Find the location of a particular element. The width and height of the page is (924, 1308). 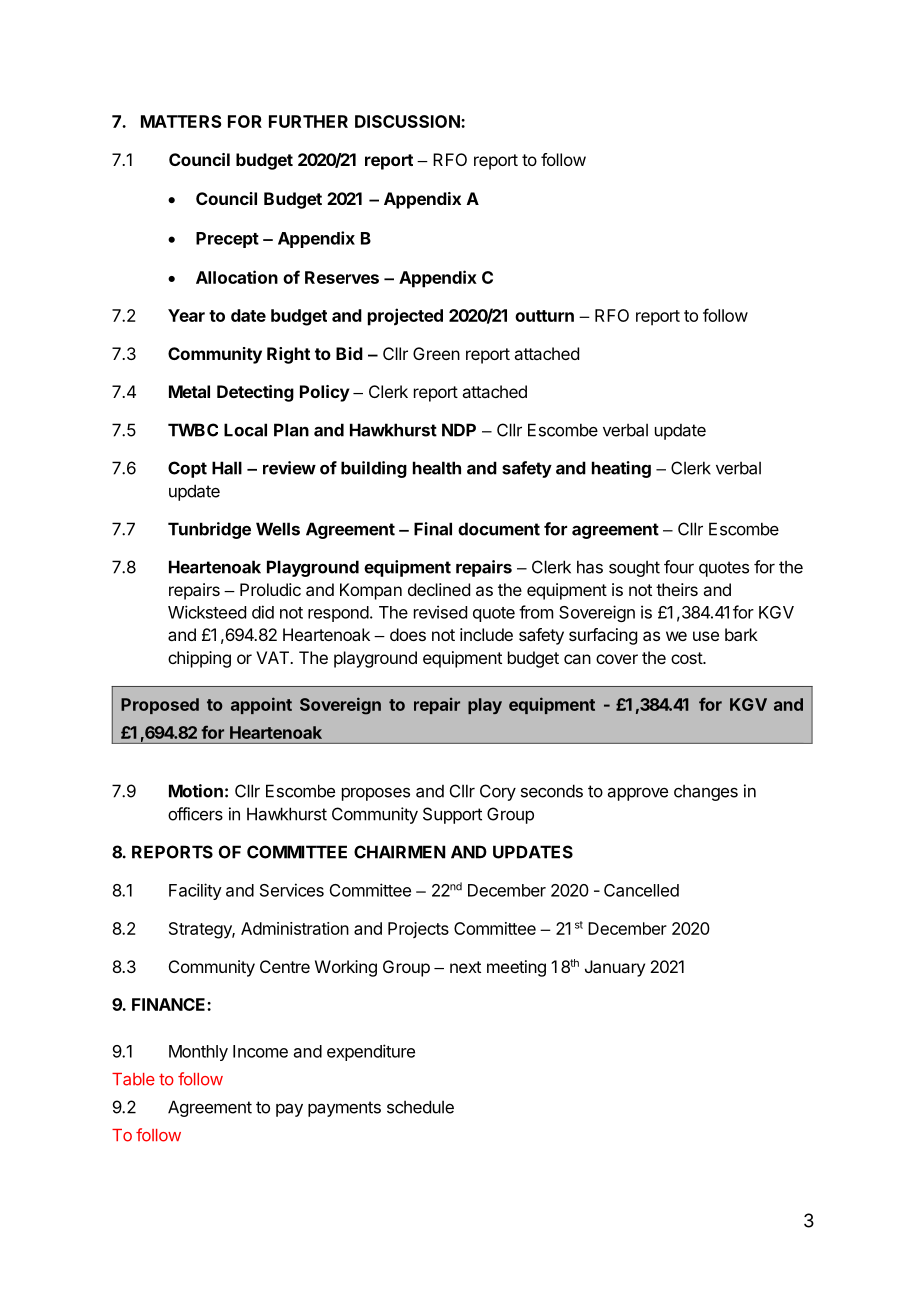

schedule is located at coordinates (420, 1107).
